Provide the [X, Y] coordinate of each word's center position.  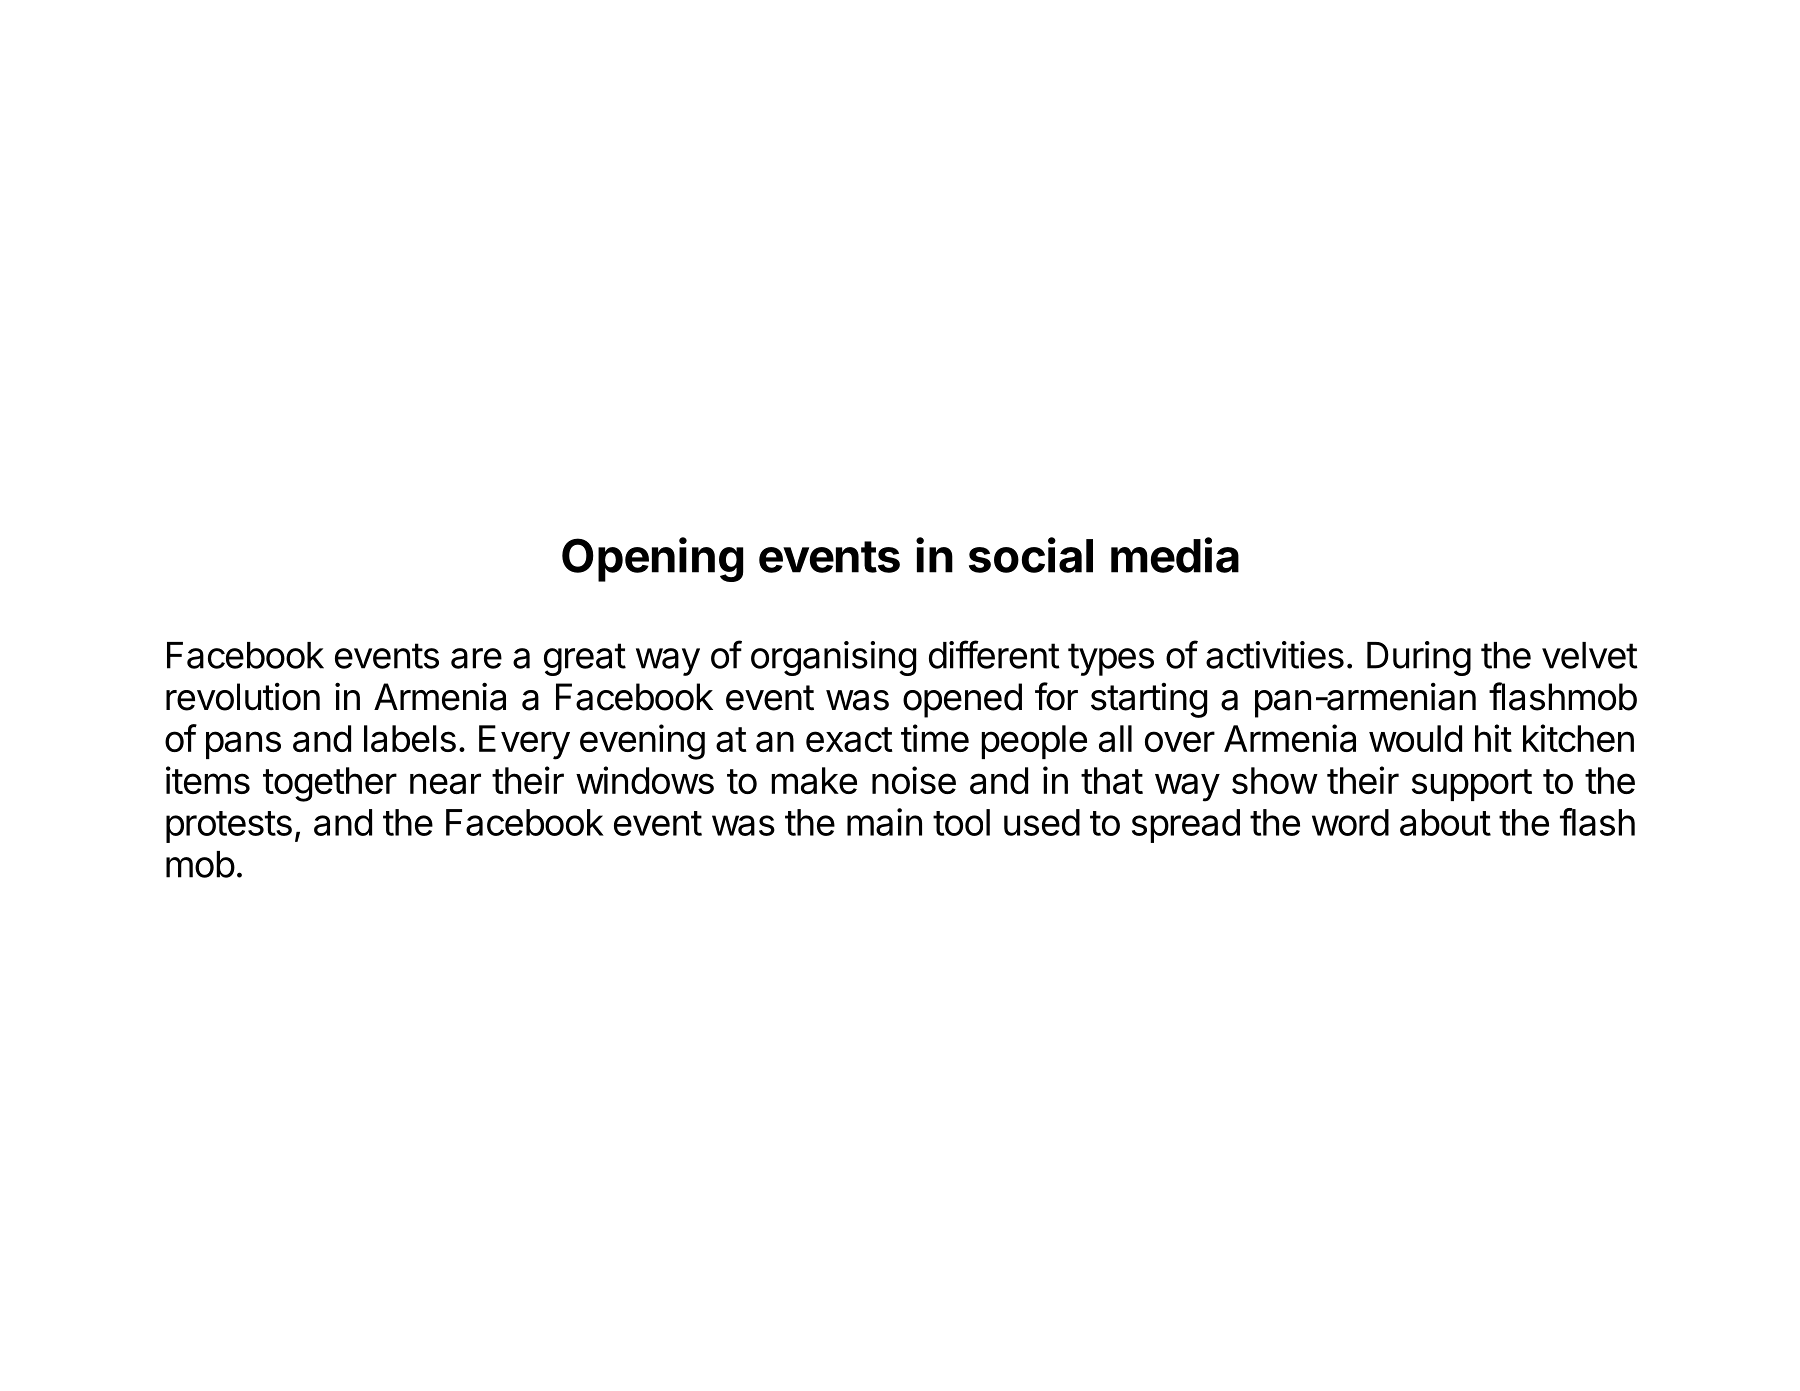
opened [962, 700]
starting [1149, 700]
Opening [652, 559]
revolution [243, 696]
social [1031, 555]
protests [229, 827]
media [1175, 555]
